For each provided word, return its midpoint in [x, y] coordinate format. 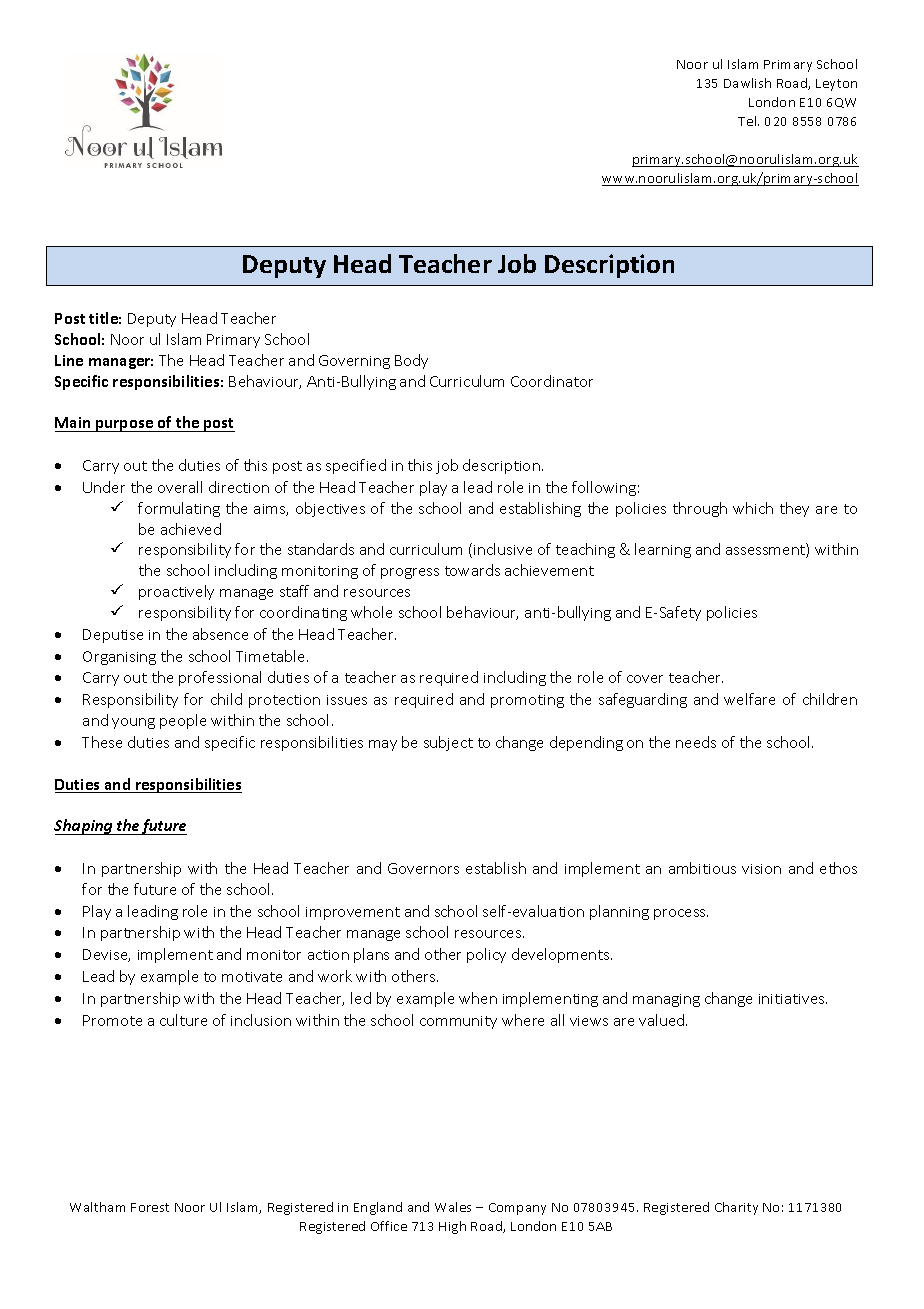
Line [69, 360]
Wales [453, 1207]
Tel [748, 121]
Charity [736, 1208]
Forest [150, 1207]
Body [411, 361]
